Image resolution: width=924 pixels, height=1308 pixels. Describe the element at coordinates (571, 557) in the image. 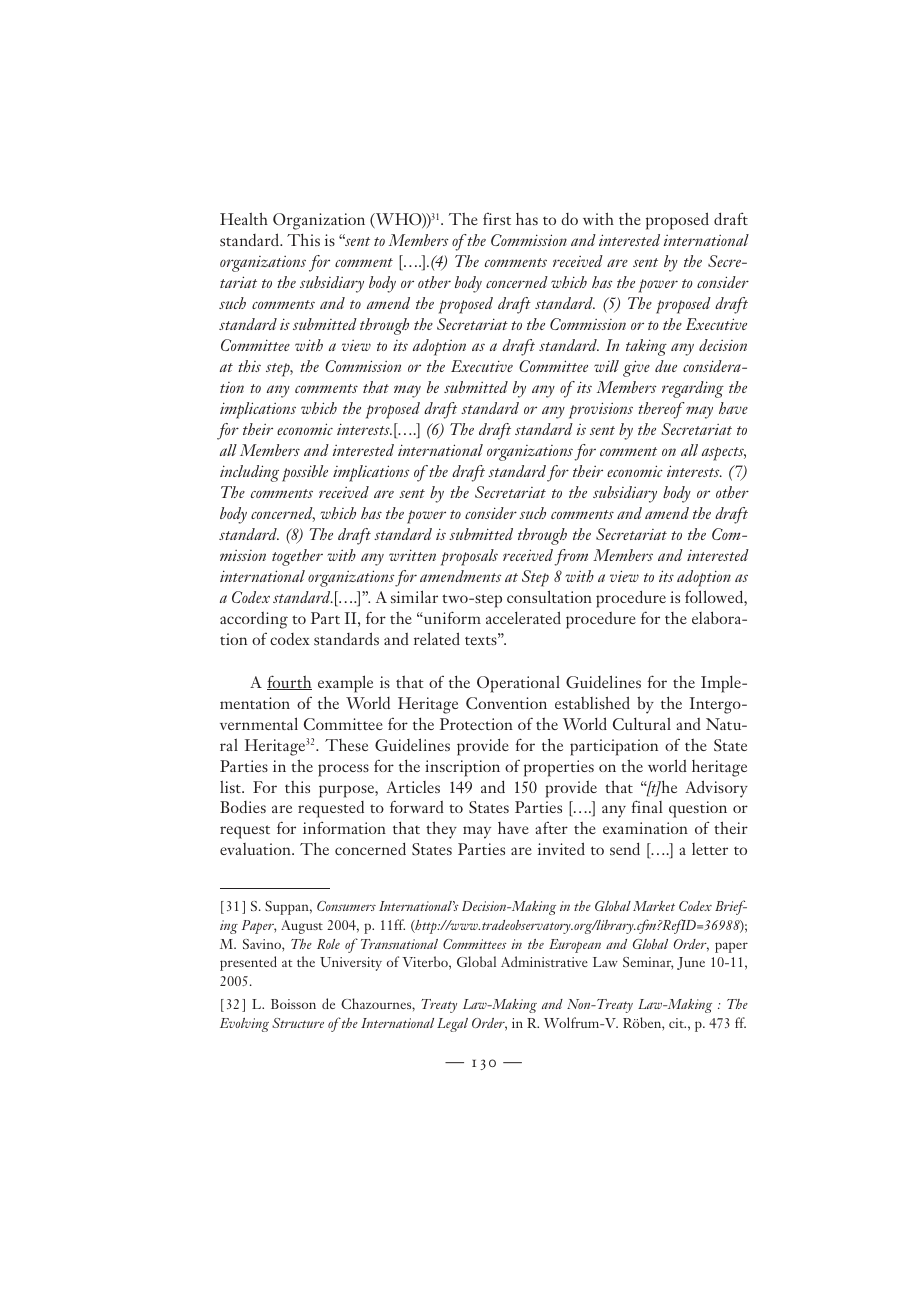

I see `from` at that location.
